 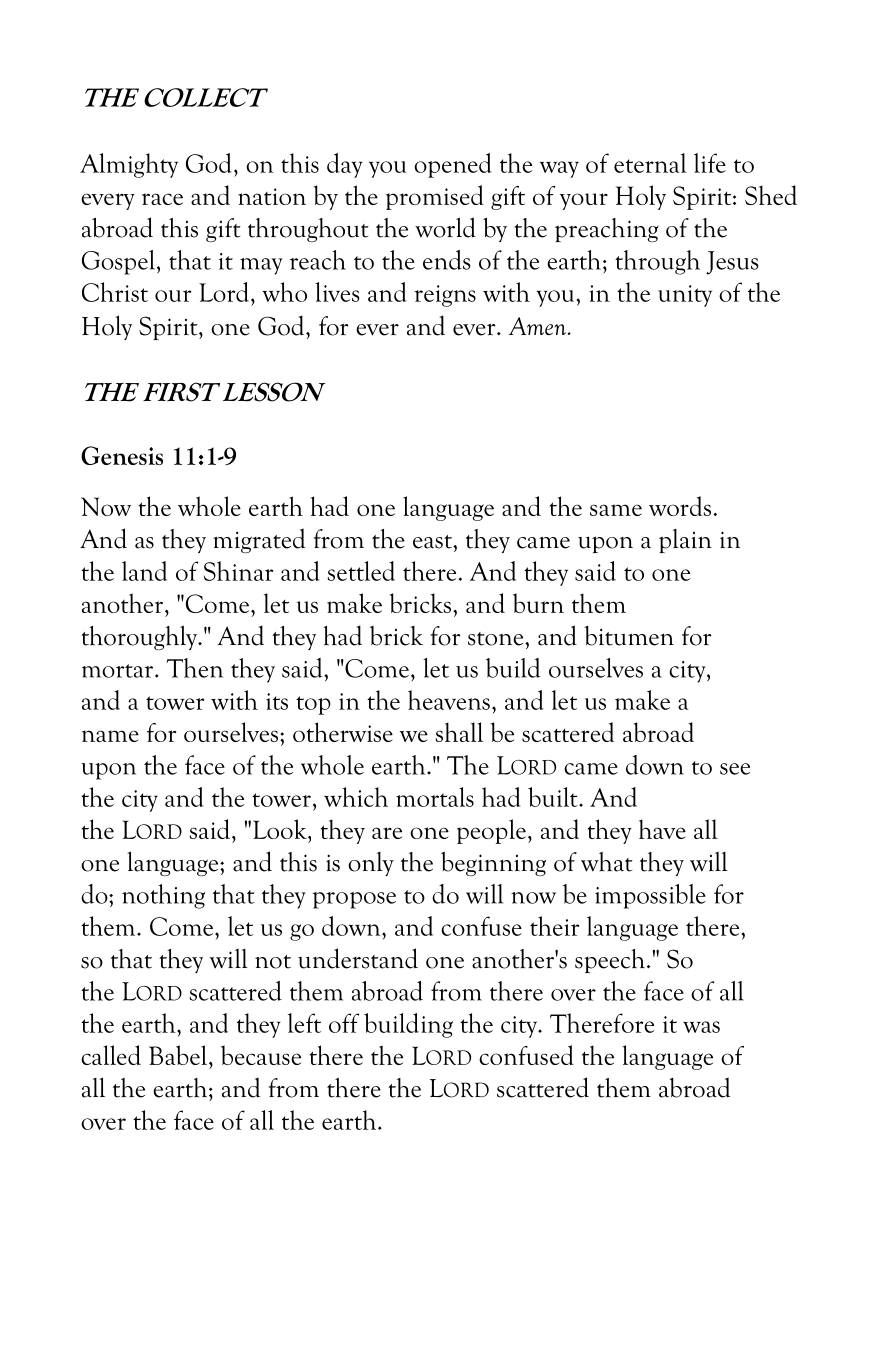 What do you see at coordinates (701, 1027) in the screenshot?
I see `was` at bounding box center [701, 1027].
